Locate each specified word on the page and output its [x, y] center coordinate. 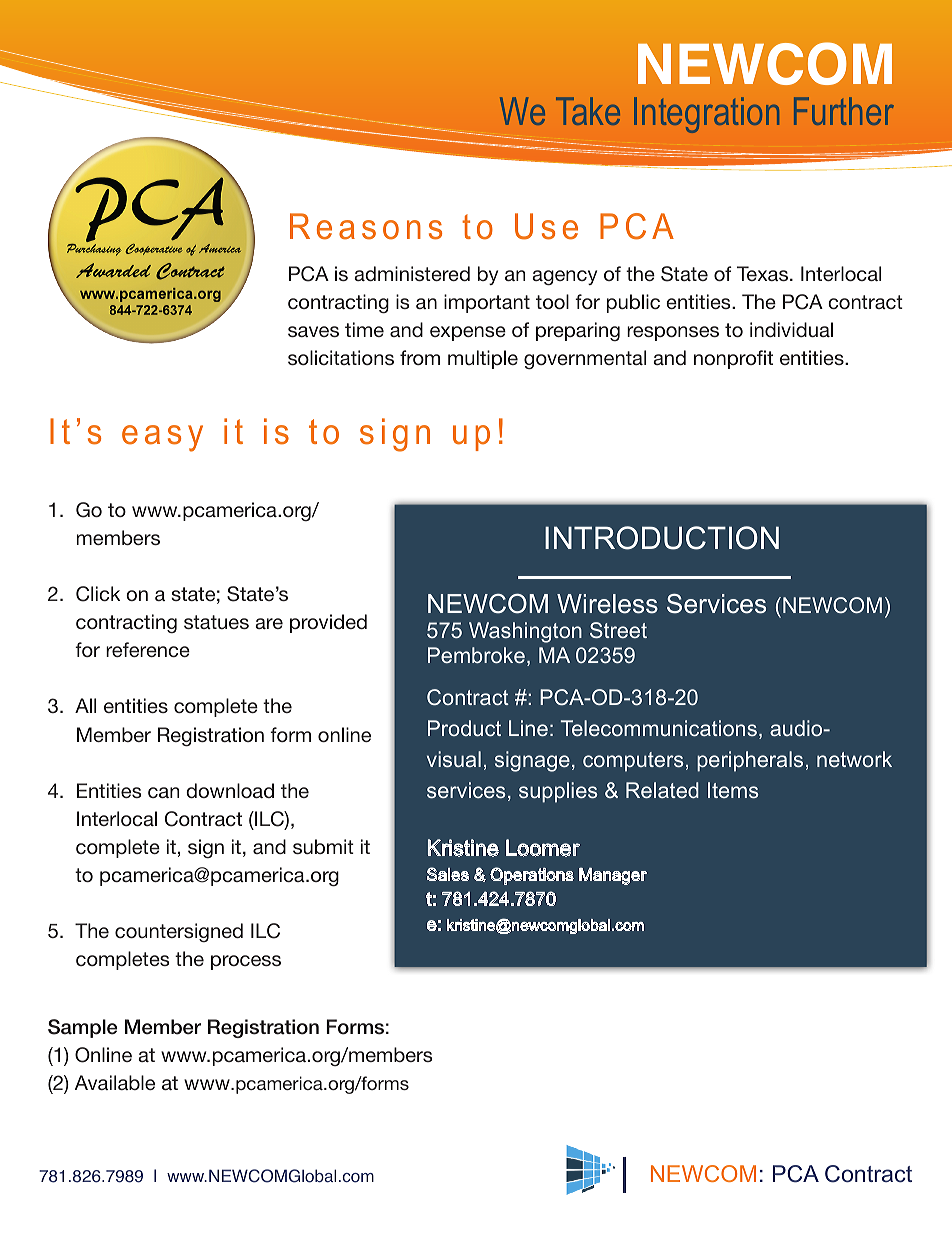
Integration [706, 115]
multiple [483, 359]
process [246, 962]
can [163, 792]
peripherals [750, 761]
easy [162, 438]
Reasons [366, 226]
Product [464, 728]
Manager [613, 876]
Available [115, 1082]
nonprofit [733, 359]
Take [588, 111]
